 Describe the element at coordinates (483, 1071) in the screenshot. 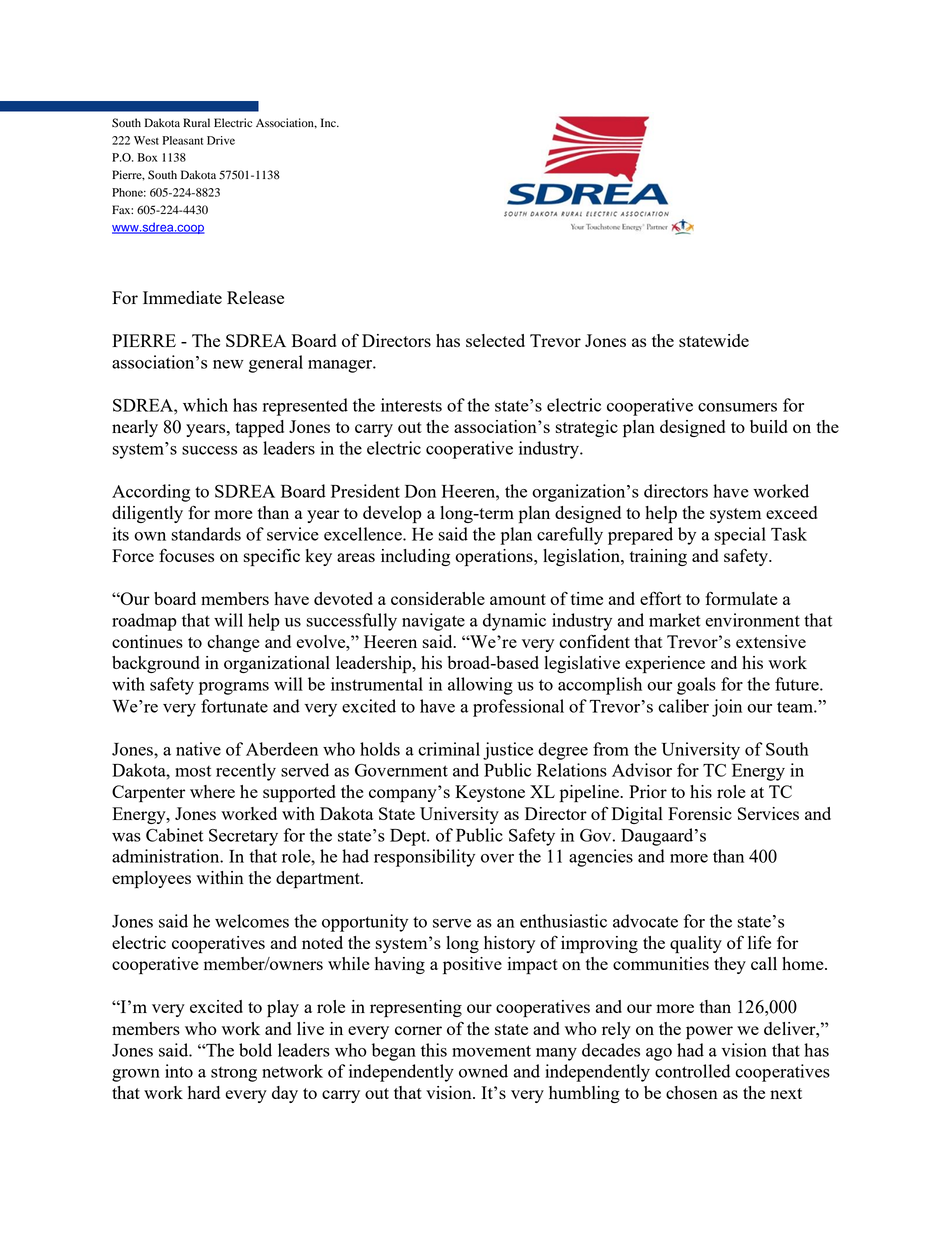

I see `owned` at that location.
